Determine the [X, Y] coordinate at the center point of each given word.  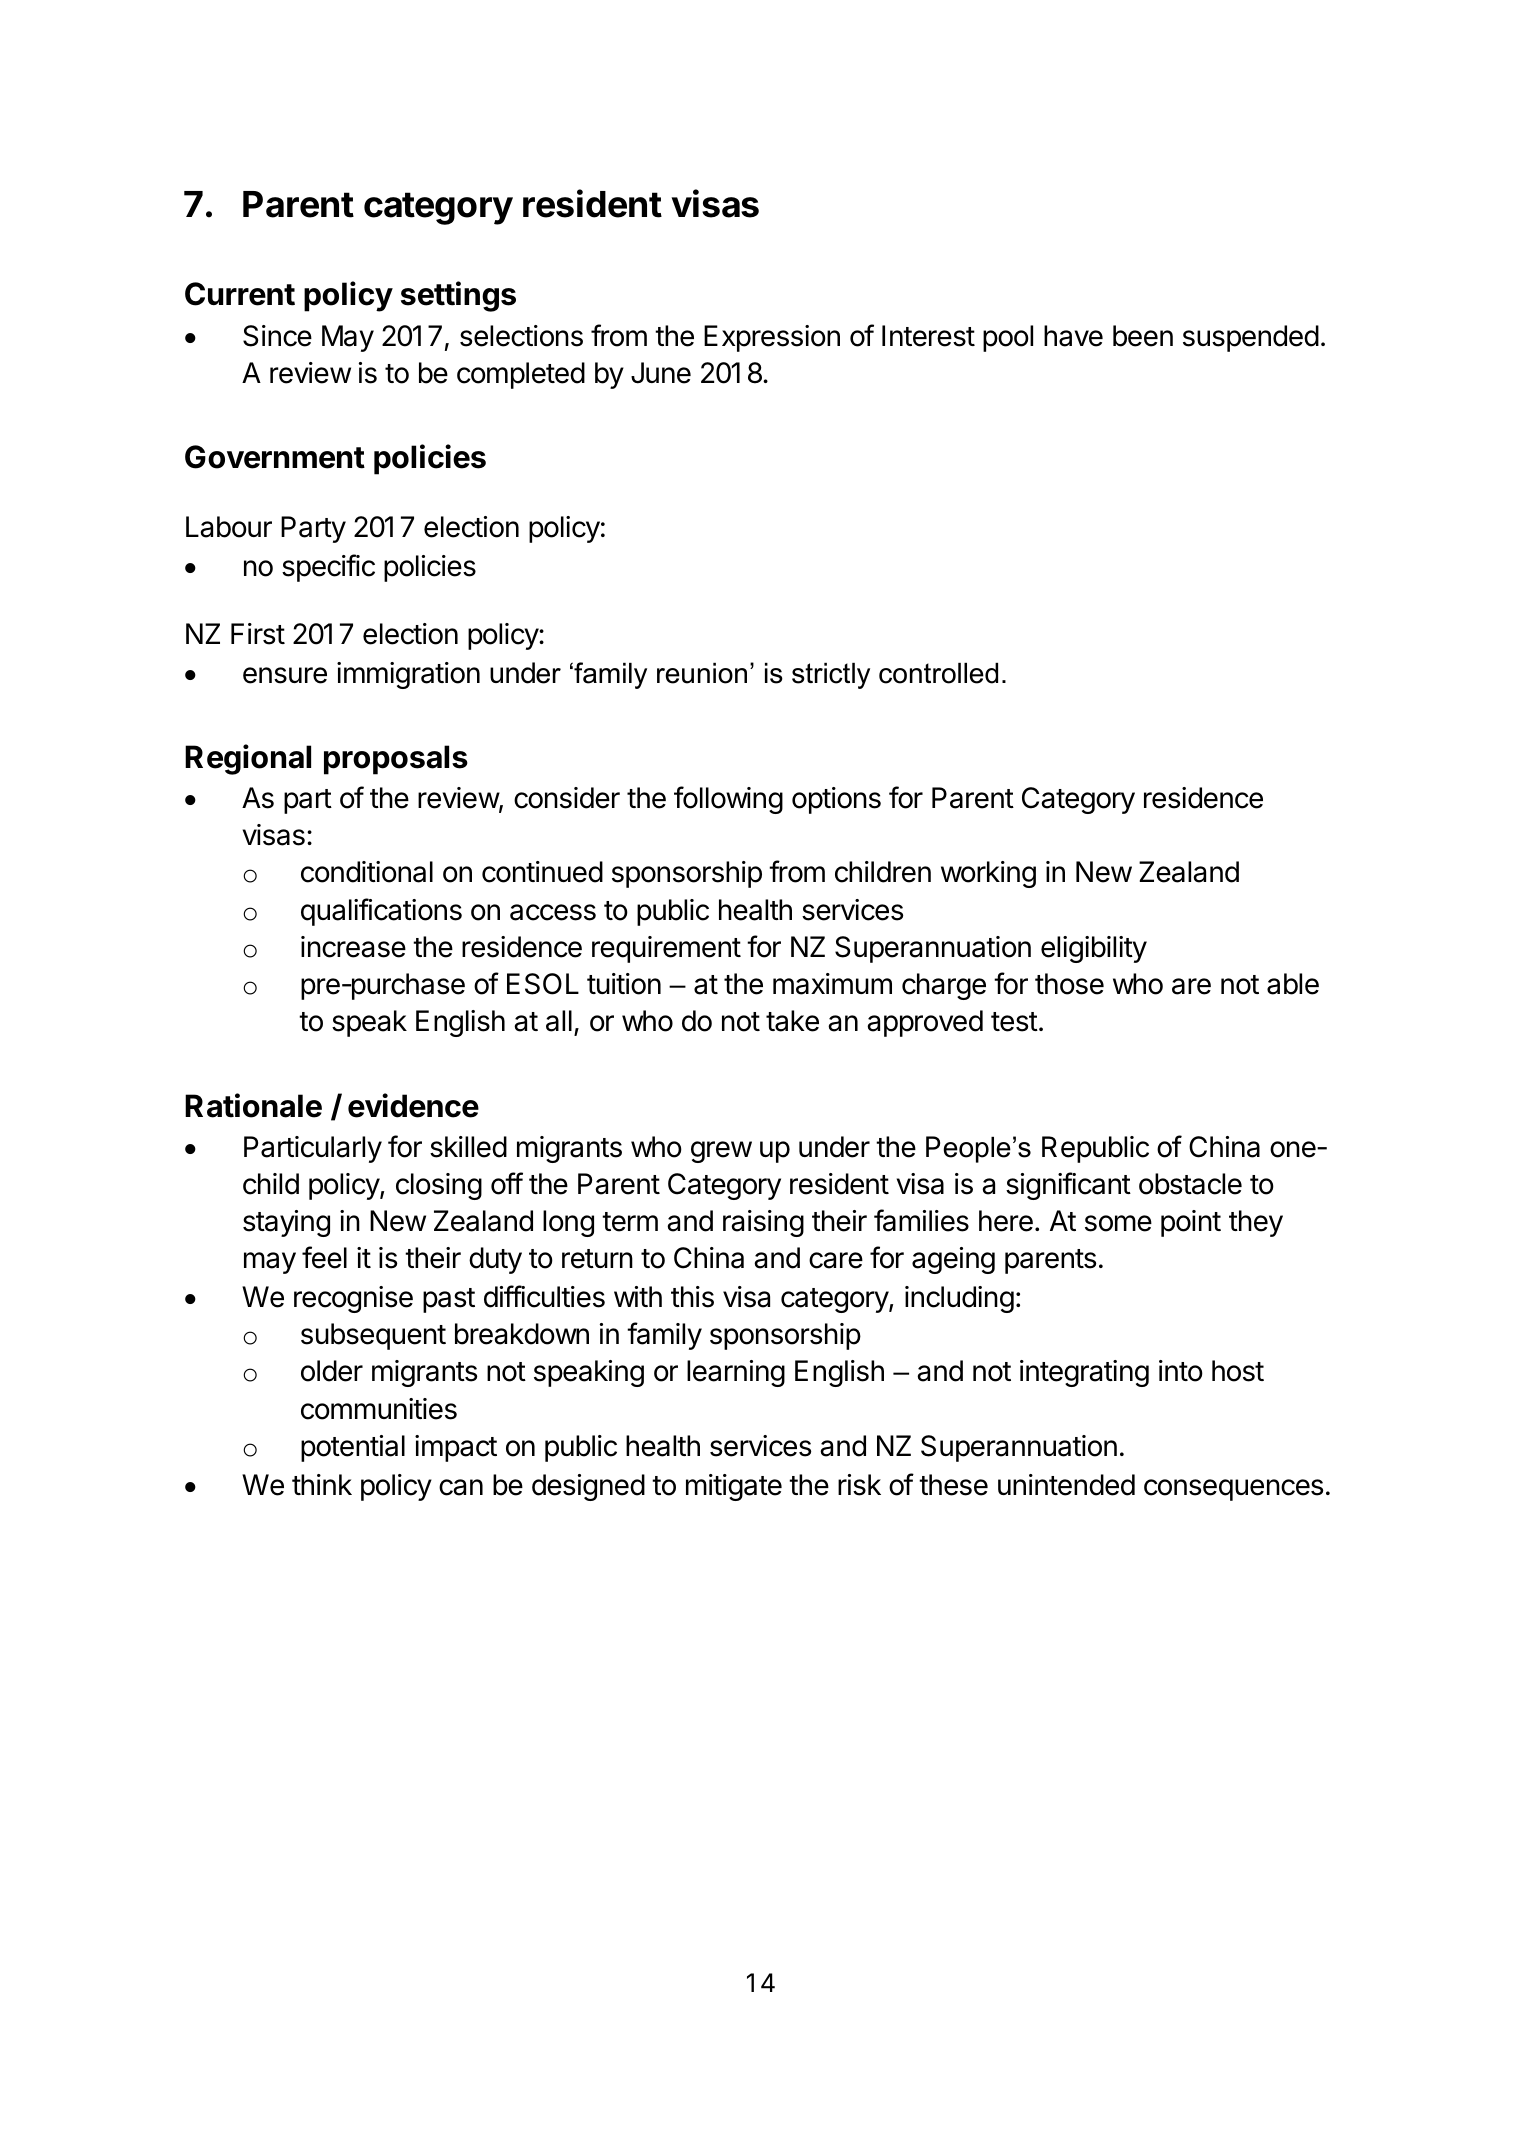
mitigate [734, 1487]
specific [328, 568]
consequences [1233, 1490]
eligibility [1094, 949]
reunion [702, 673]
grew [721, 1152]
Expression [772, 338]
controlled [938, 673]
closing [439, 1186]
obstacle [1190, 1184]
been [1143, 336]
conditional [367, 872]
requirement [666, 949]
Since [277, 336]
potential [353, 1448]
